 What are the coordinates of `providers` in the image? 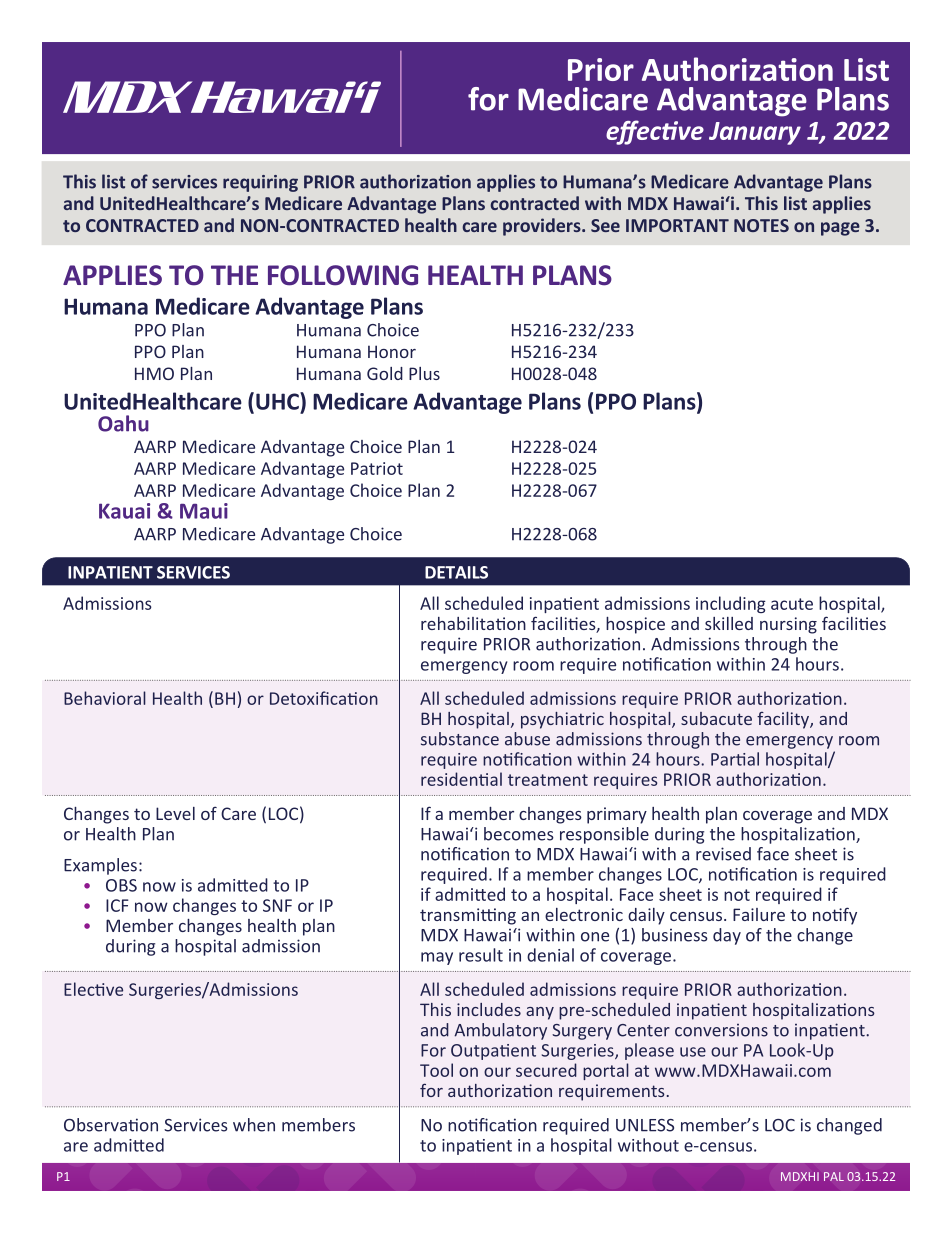 It's located at (543, 227).
